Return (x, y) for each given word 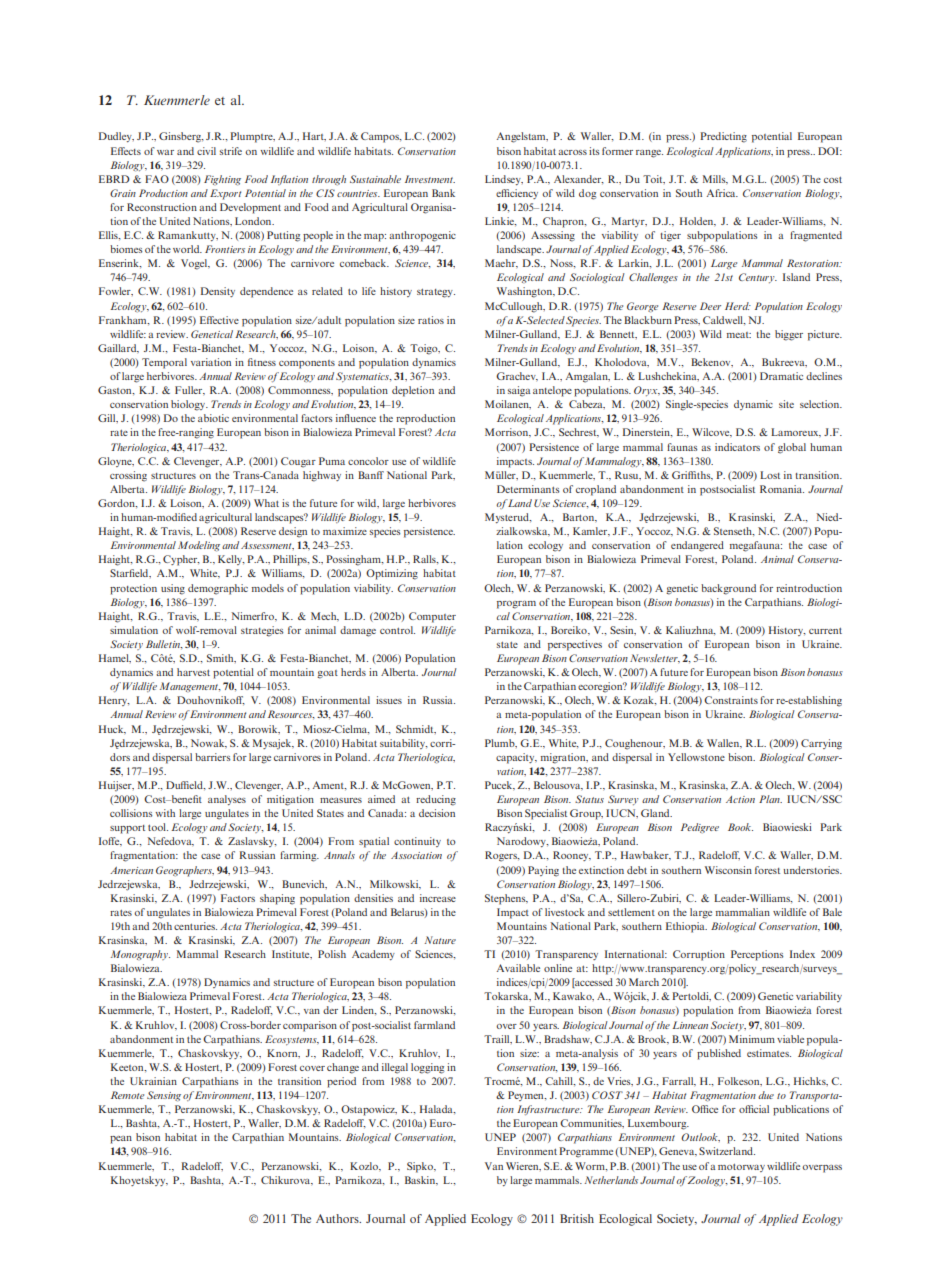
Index (802, 954)
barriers (213, 757)
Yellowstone (696, 757)
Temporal (164, 363)
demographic (218, 589)
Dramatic (781, 376)
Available (518, 968)
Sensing (164, 1096)
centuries (195, 926)
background (728, 589)
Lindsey (504, 180)
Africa (722, 193)
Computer (432, 617)
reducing (436, 800)
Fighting (222, 180)
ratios (431, 320)
